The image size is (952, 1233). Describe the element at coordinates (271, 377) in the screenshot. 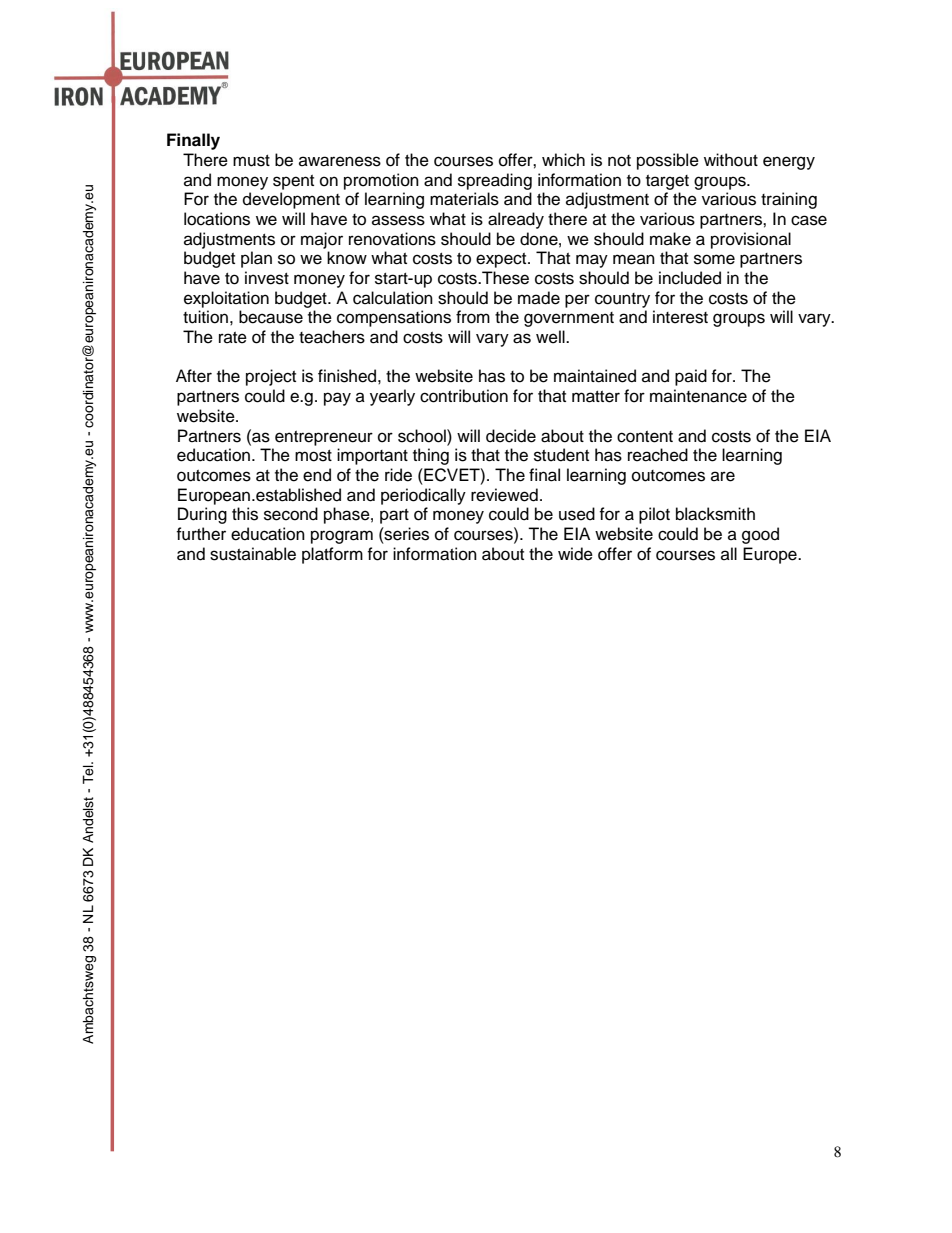

I see `project` at that location.
